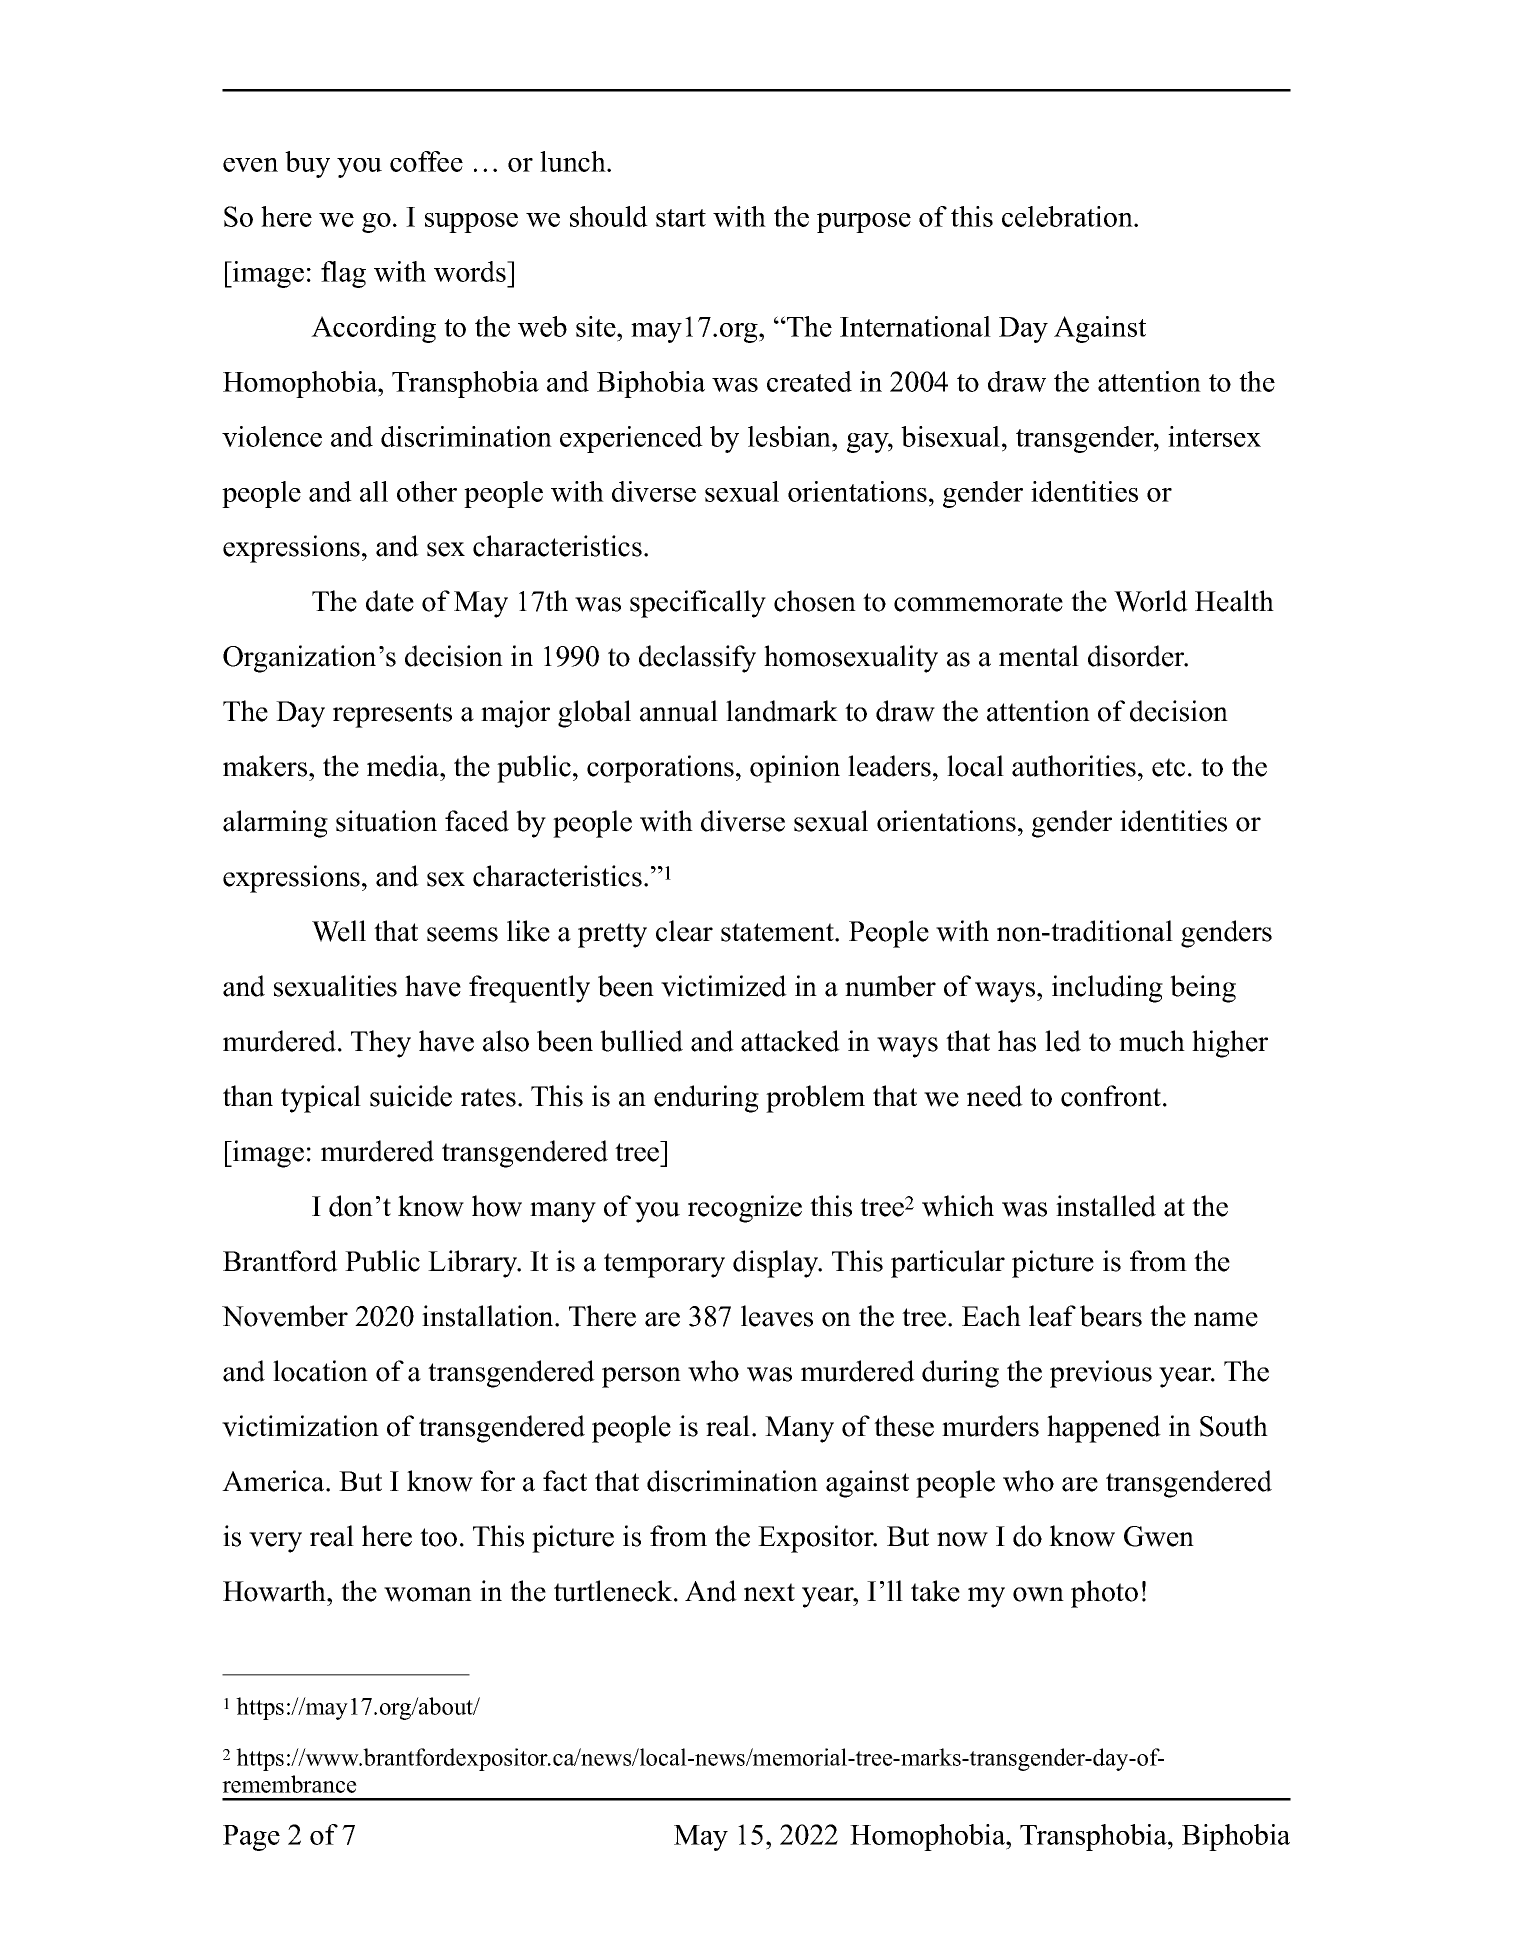 The width and height of the screenshot is (1513, 1958). What do you see at coordinates (681, 218) in the screenshot?
I see `start` at bounding box center [681, 218].
